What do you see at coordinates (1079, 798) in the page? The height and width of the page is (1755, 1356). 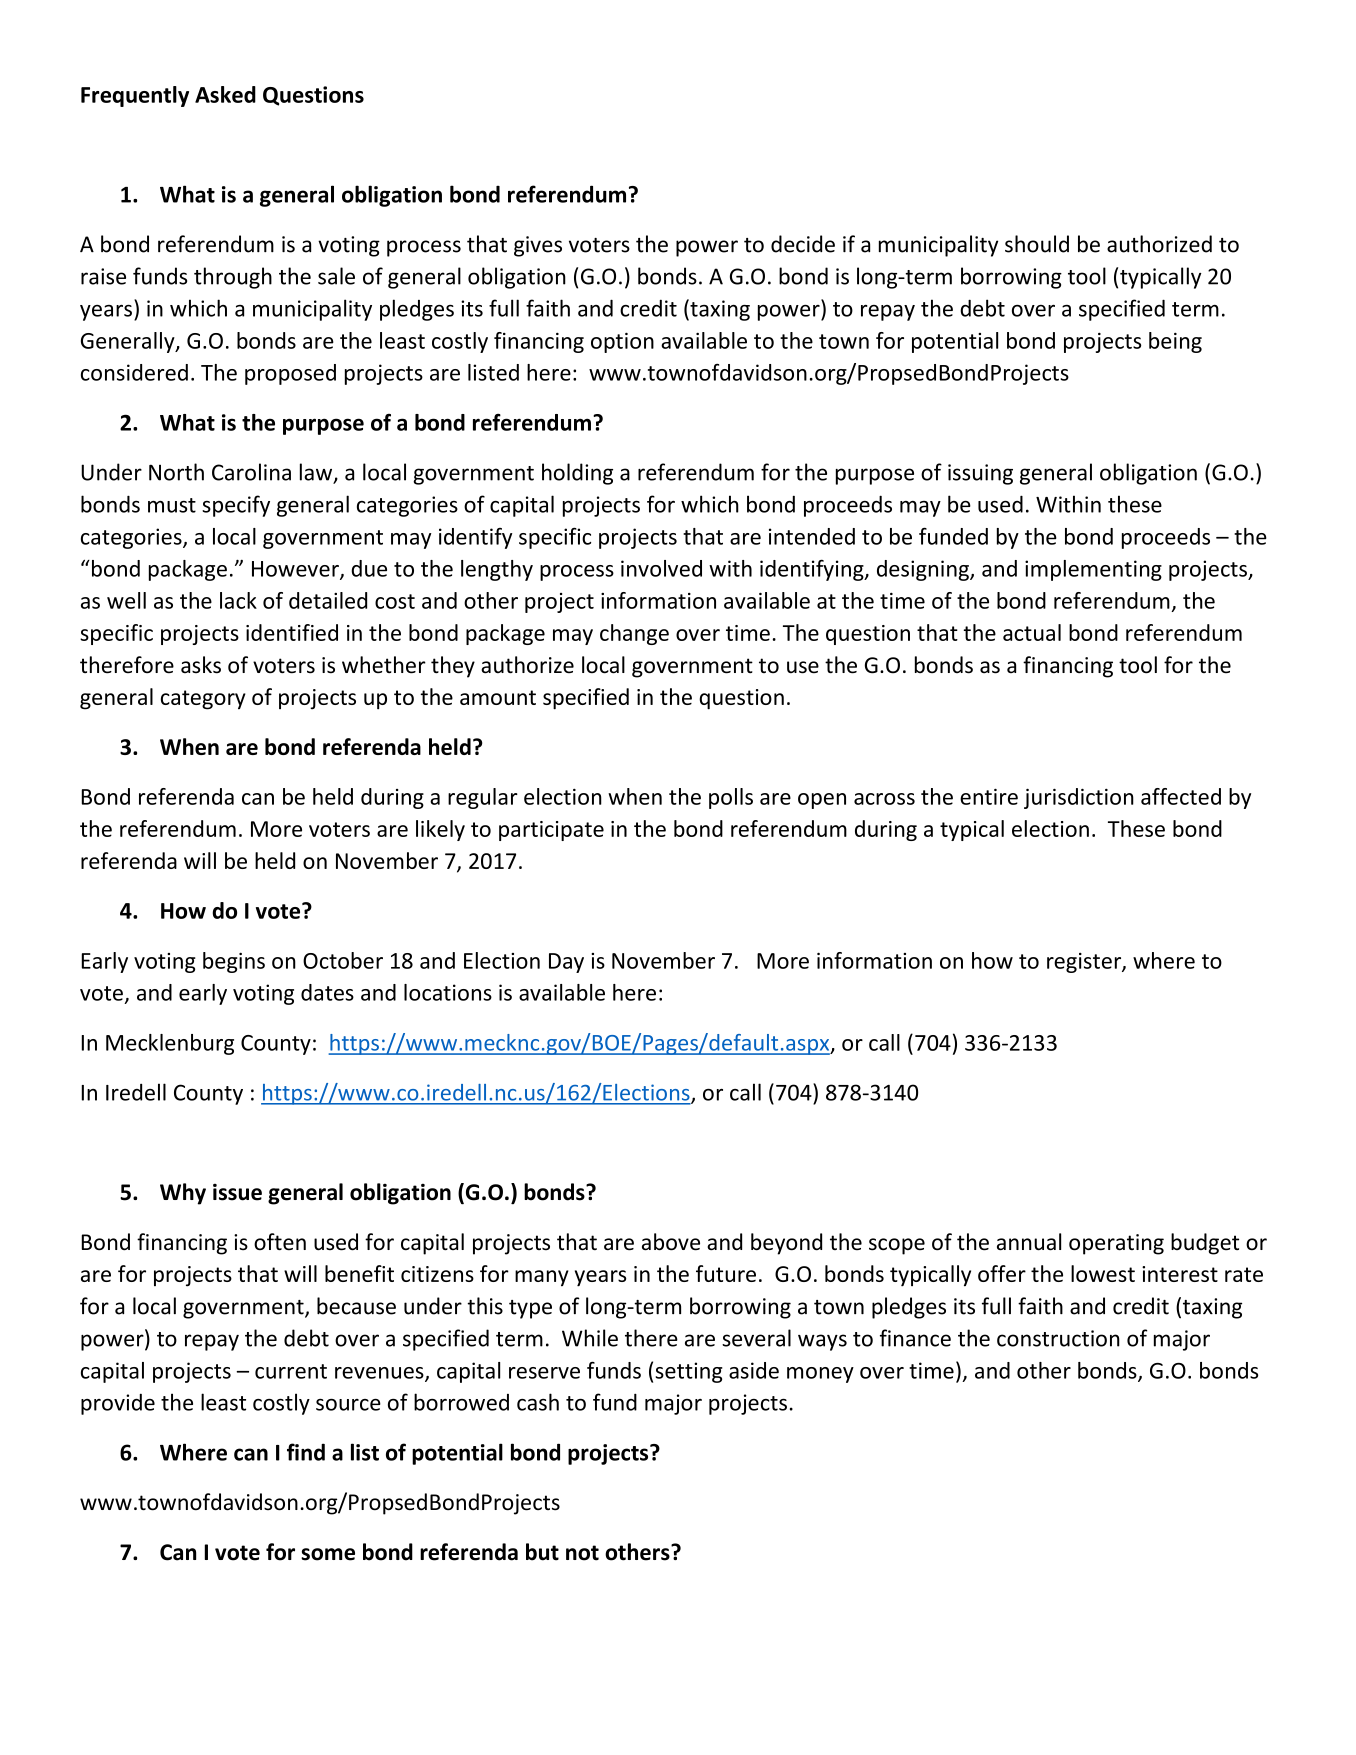 I see `jurisdiction` at bounding box center [1079, 798].
